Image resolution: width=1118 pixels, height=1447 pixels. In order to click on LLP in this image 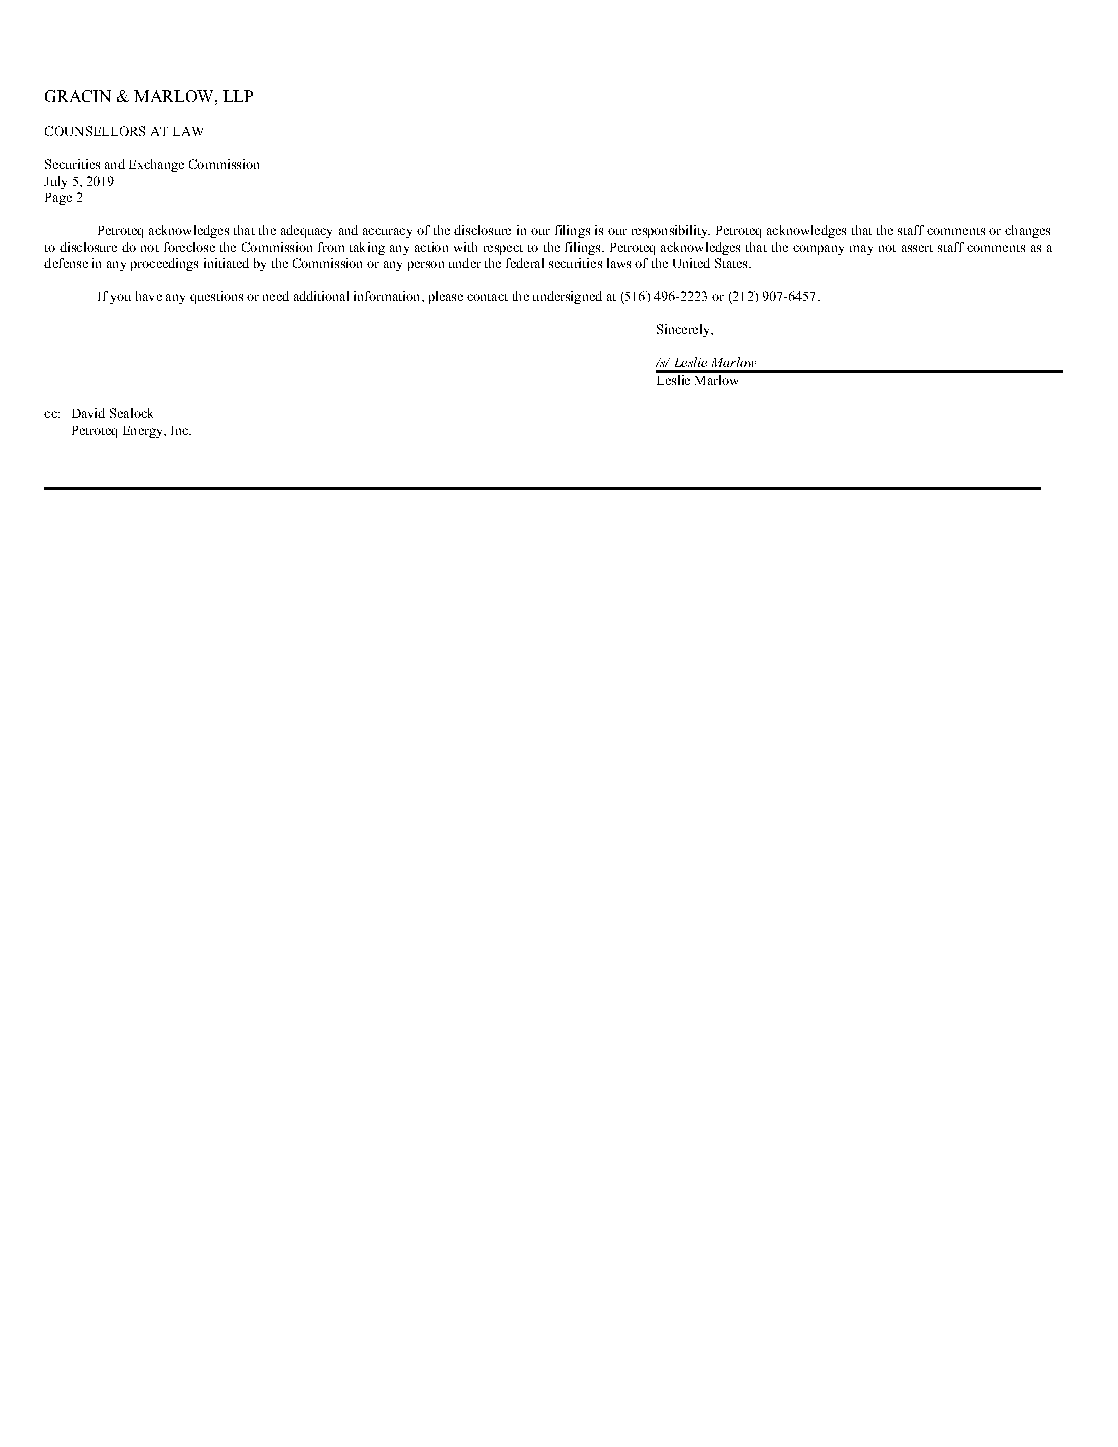, I will do `click(238, 96)`.
